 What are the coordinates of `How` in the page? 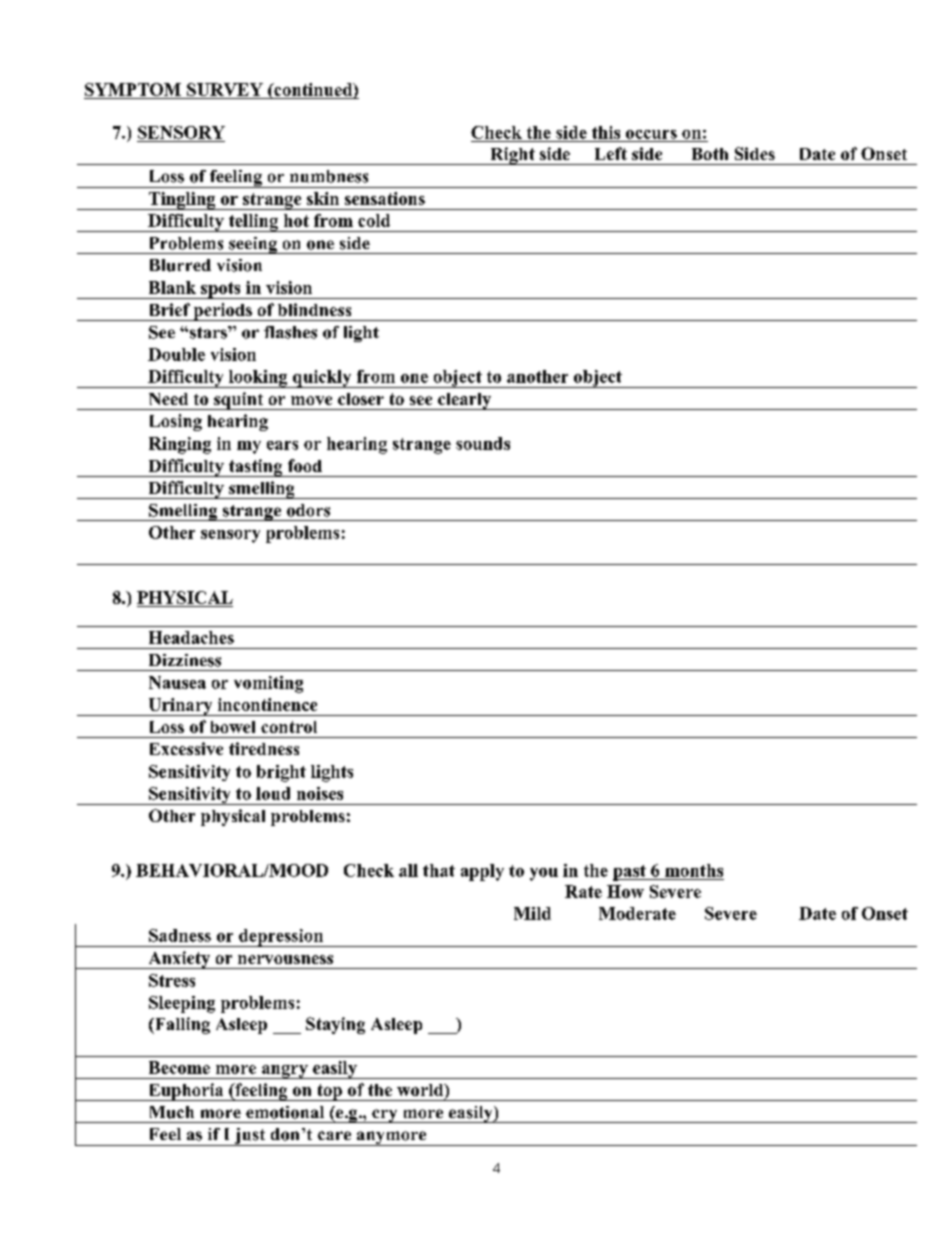 It's located at (625, 891).
